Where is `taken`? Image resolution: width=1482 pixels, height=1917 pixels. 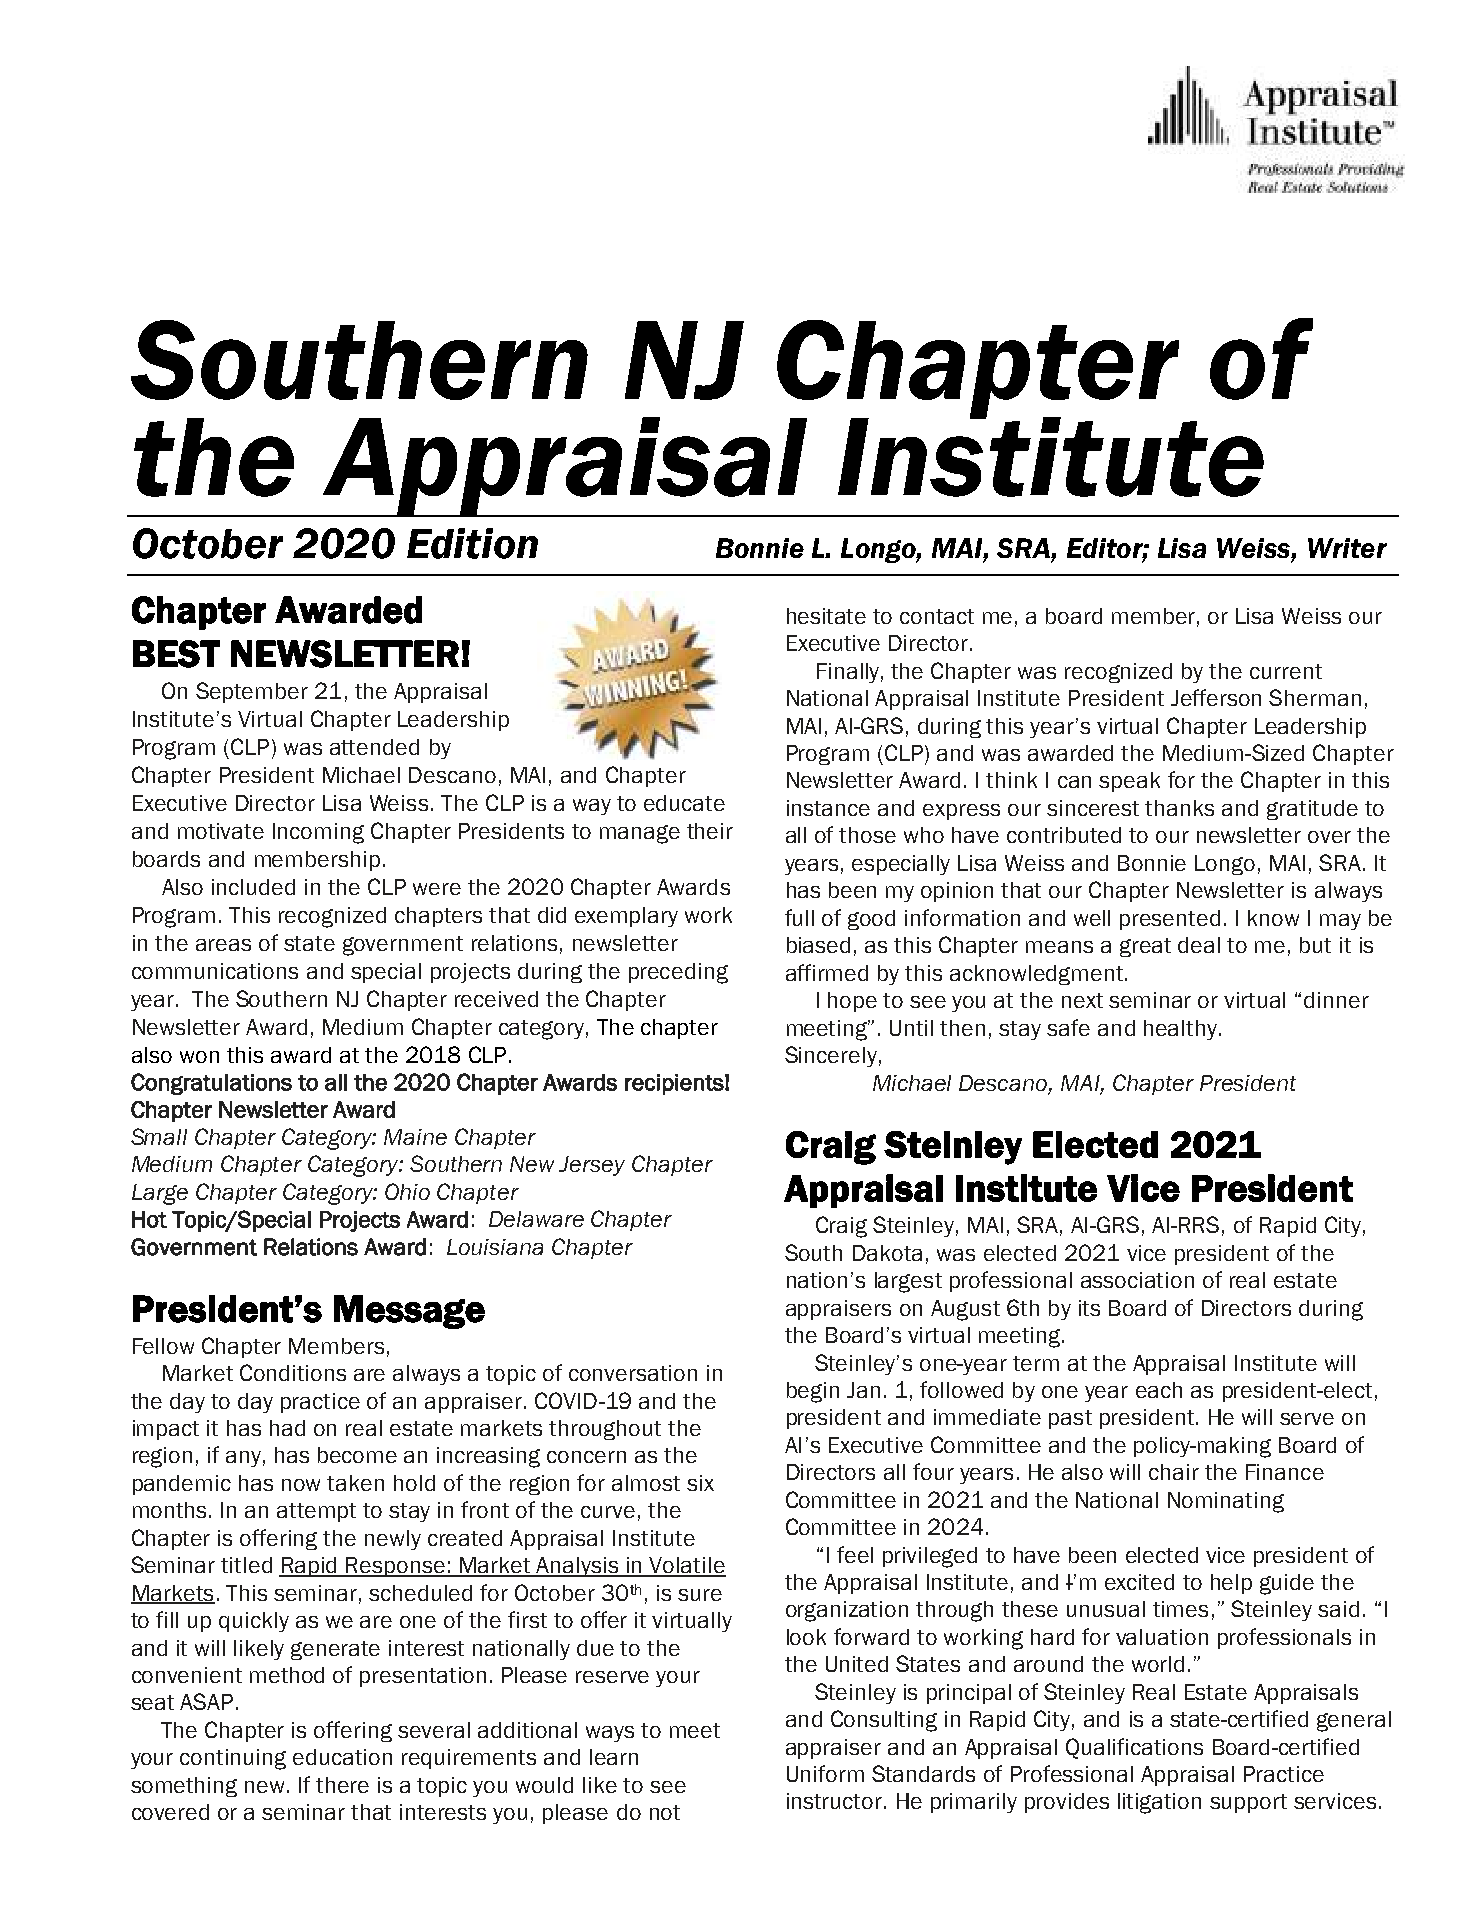
taken is located at coordinates (355, 1483).
